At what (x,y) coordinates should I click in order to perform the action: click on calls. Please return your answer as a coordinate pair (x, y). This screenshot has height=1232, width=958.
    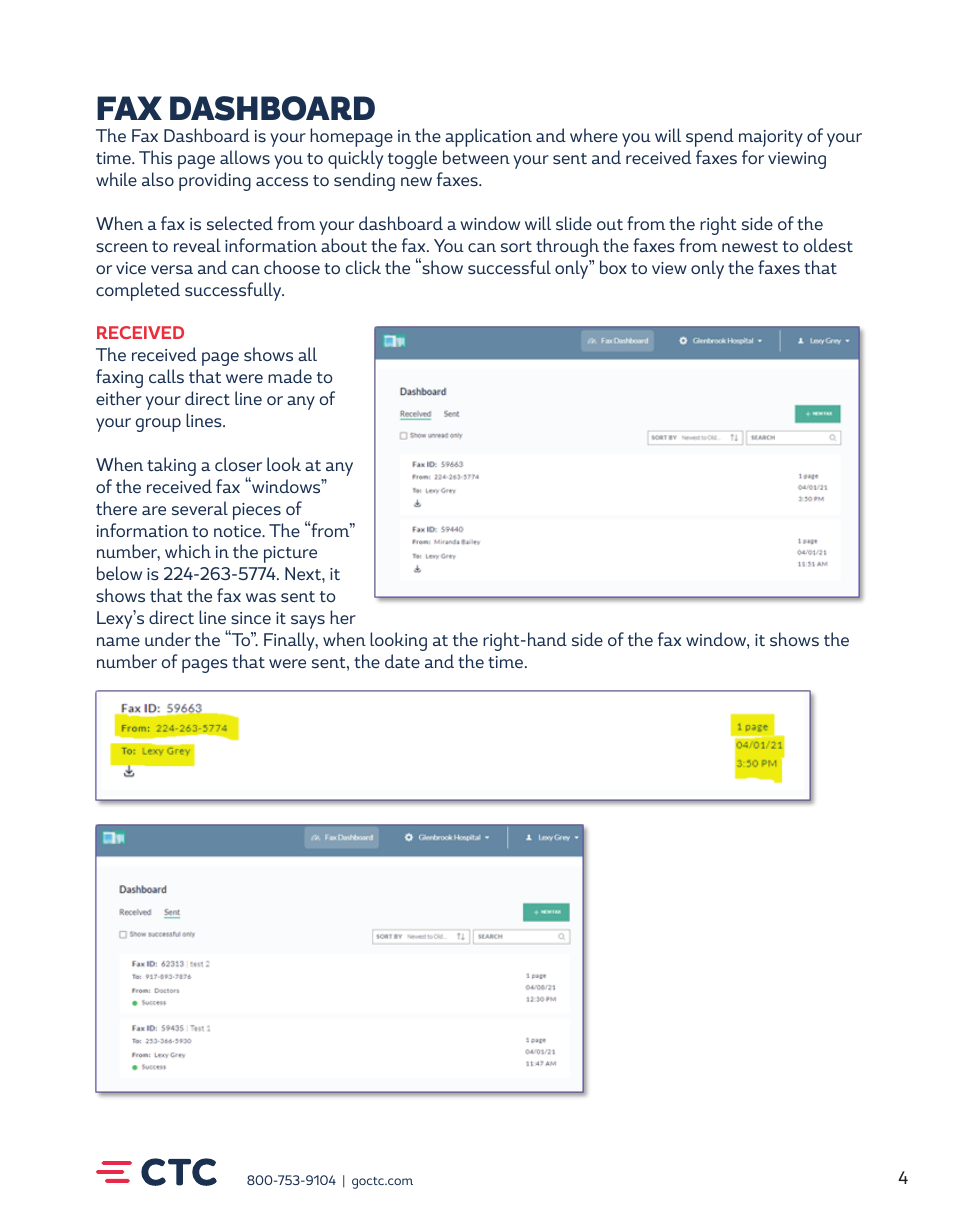
    Looking at the image, I should click on (166, 376).
